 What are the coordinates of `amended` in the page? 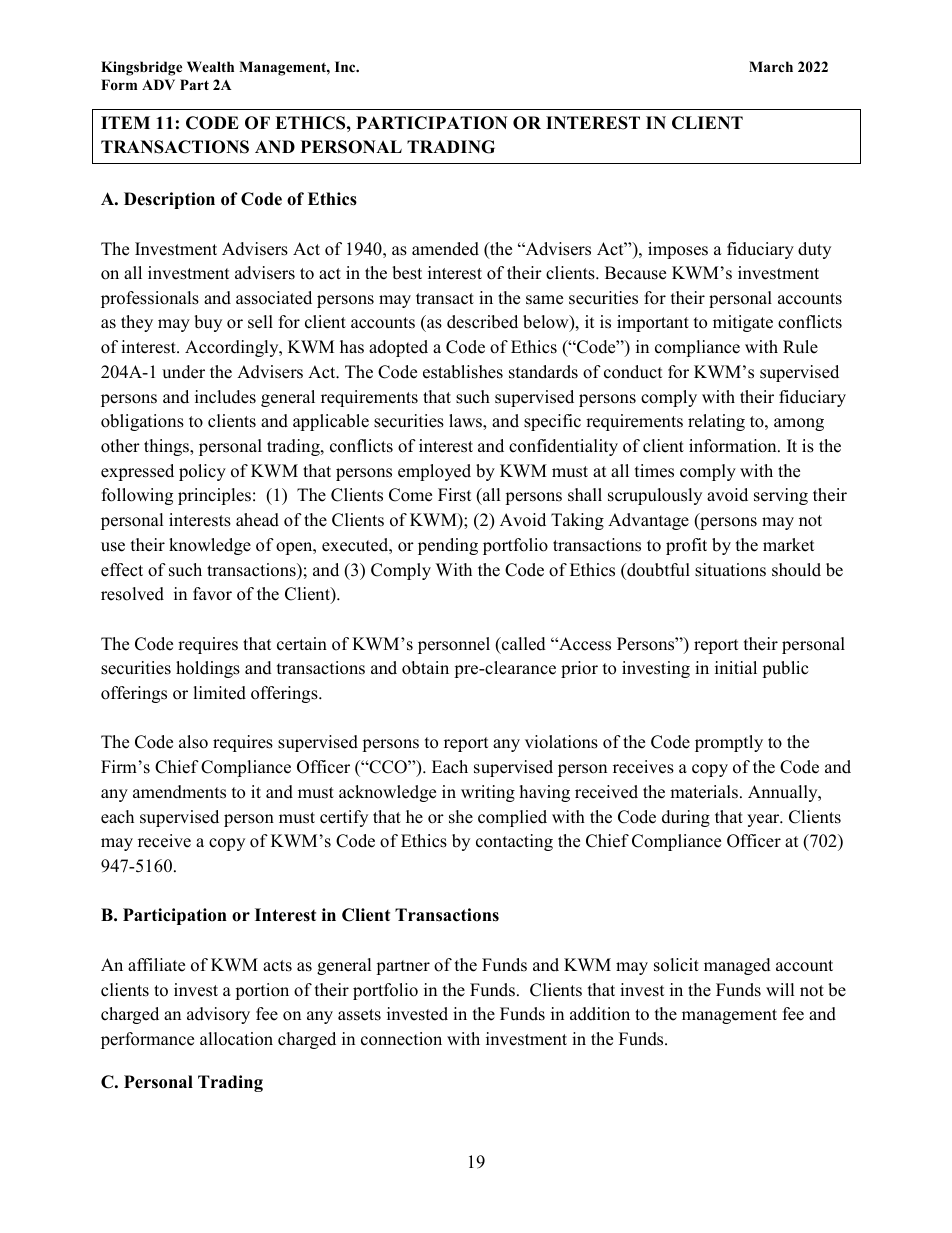 It's located at (445, 249).
